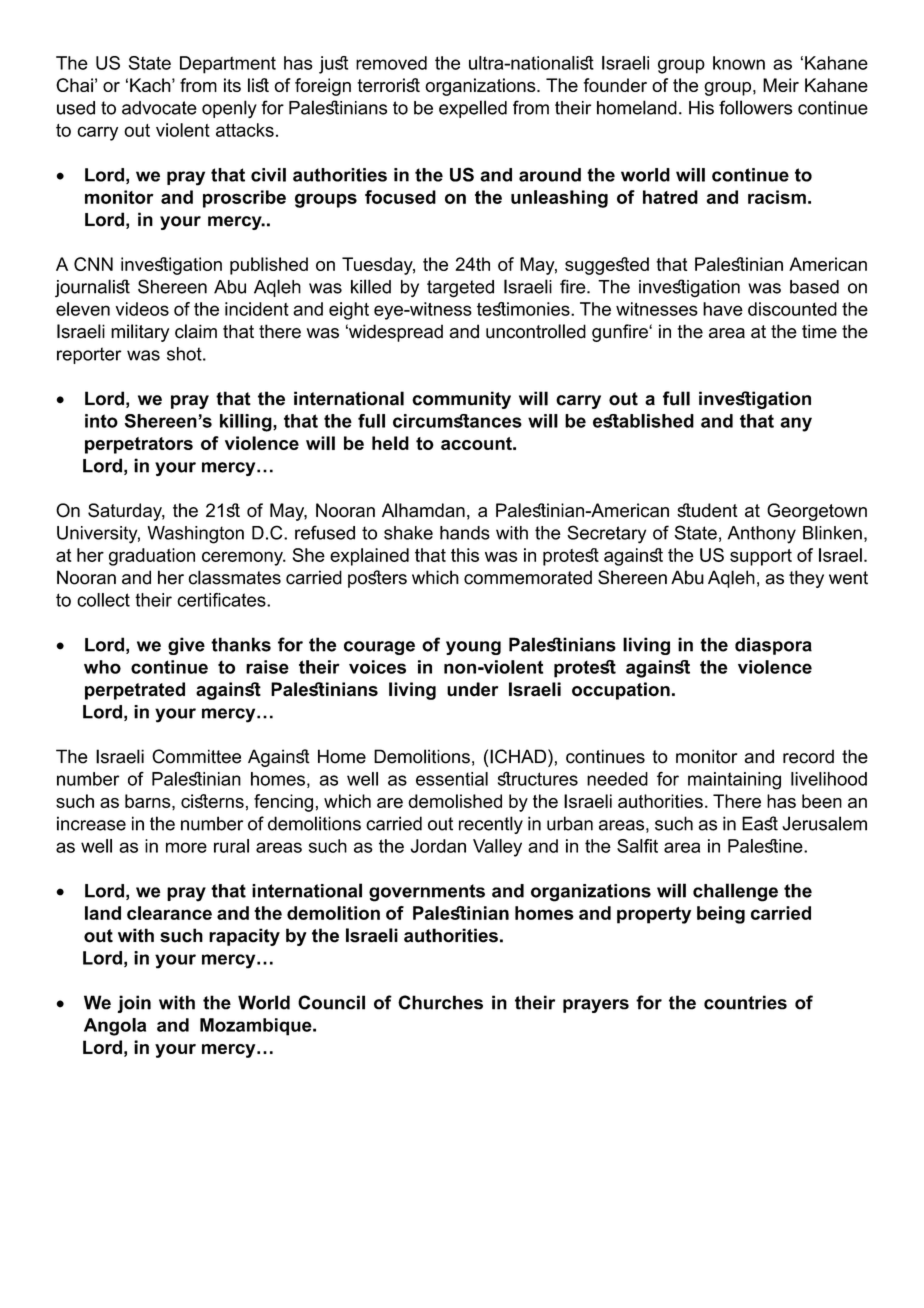  What do you see at coordinates (755, 107) in the image?
I see `followers` at bounding box center [755, 107].
